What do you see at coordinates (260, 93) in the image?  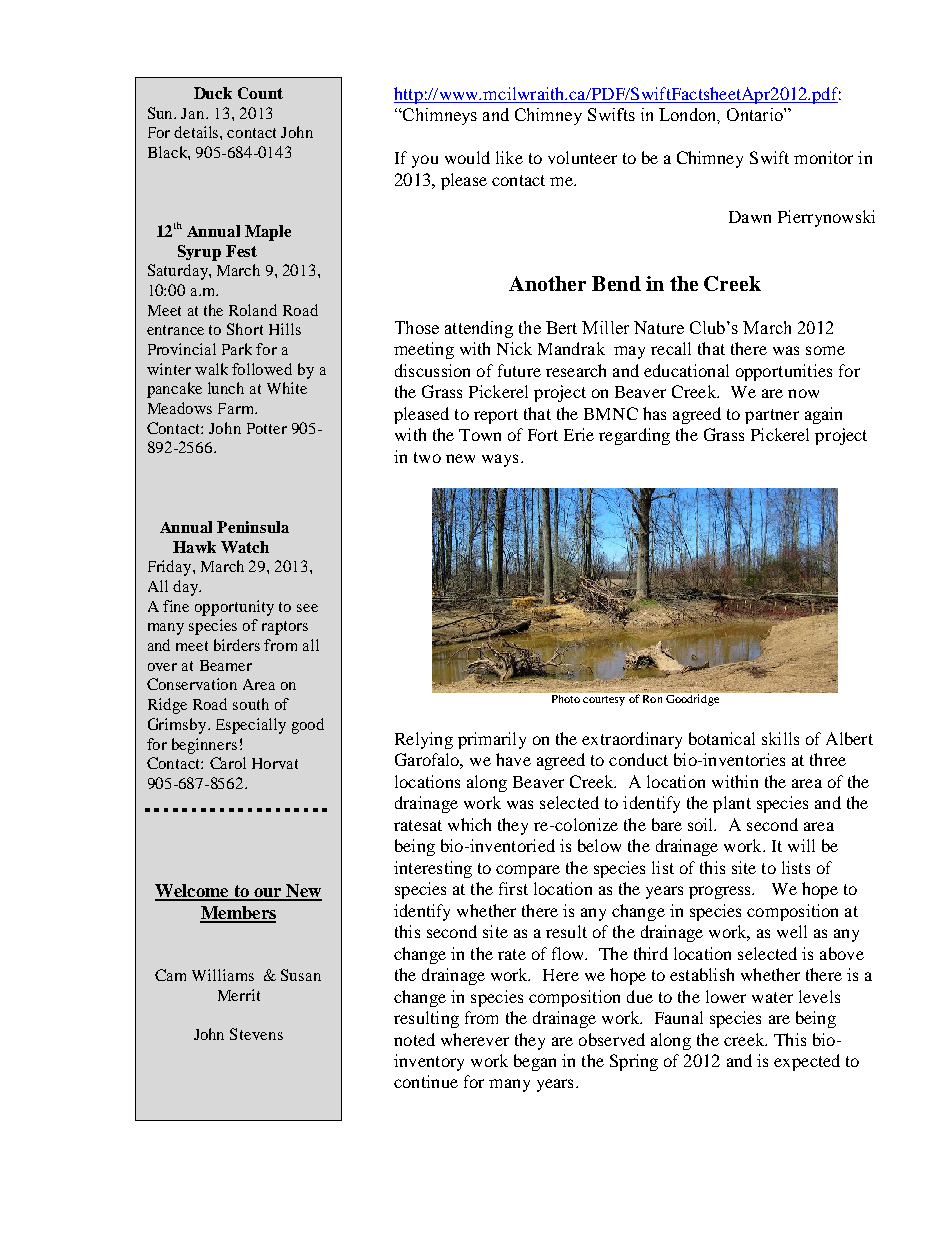 I see `Count` at bounding box center [260, 93].
